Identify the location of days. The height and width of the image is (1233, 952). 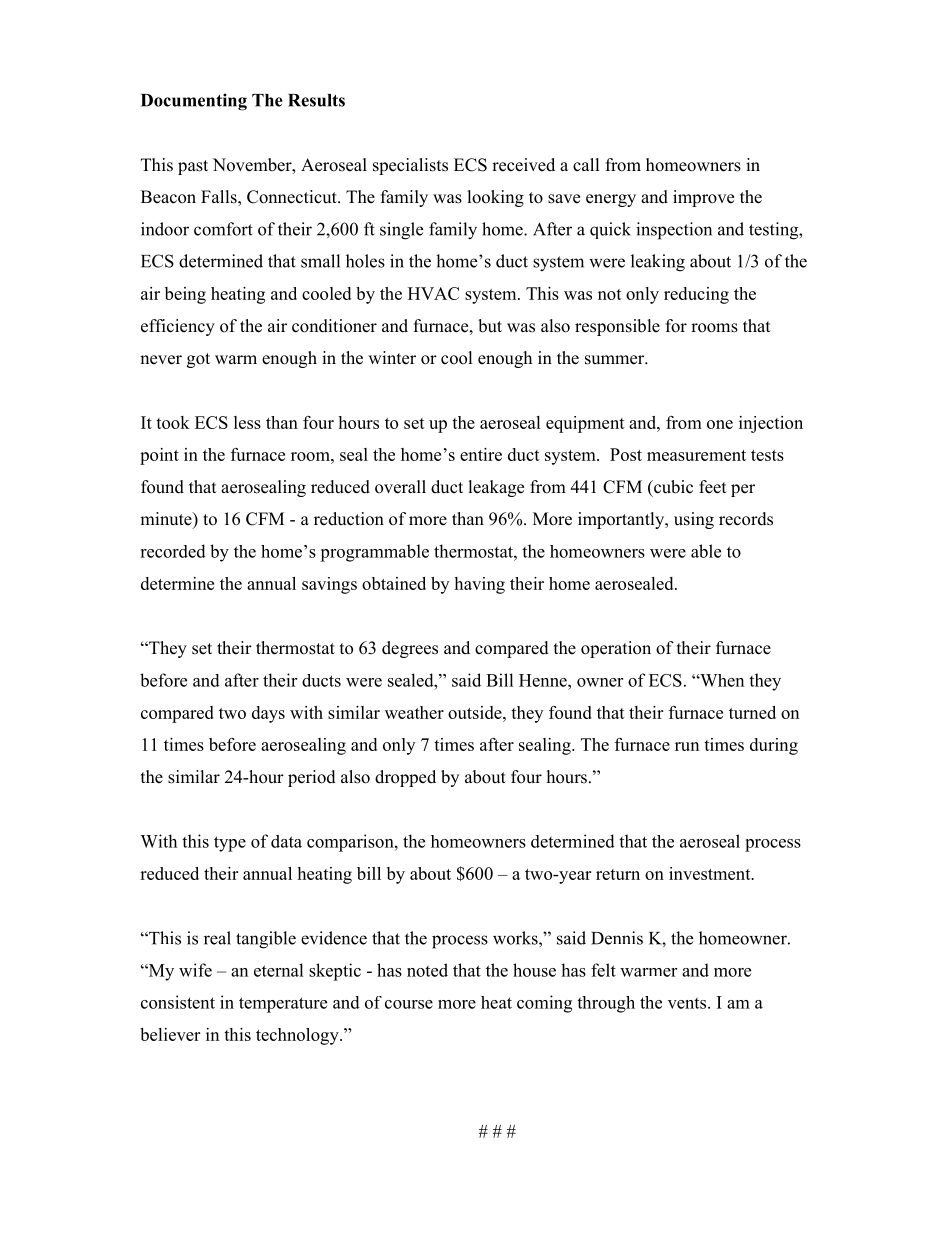
(268, 714).
